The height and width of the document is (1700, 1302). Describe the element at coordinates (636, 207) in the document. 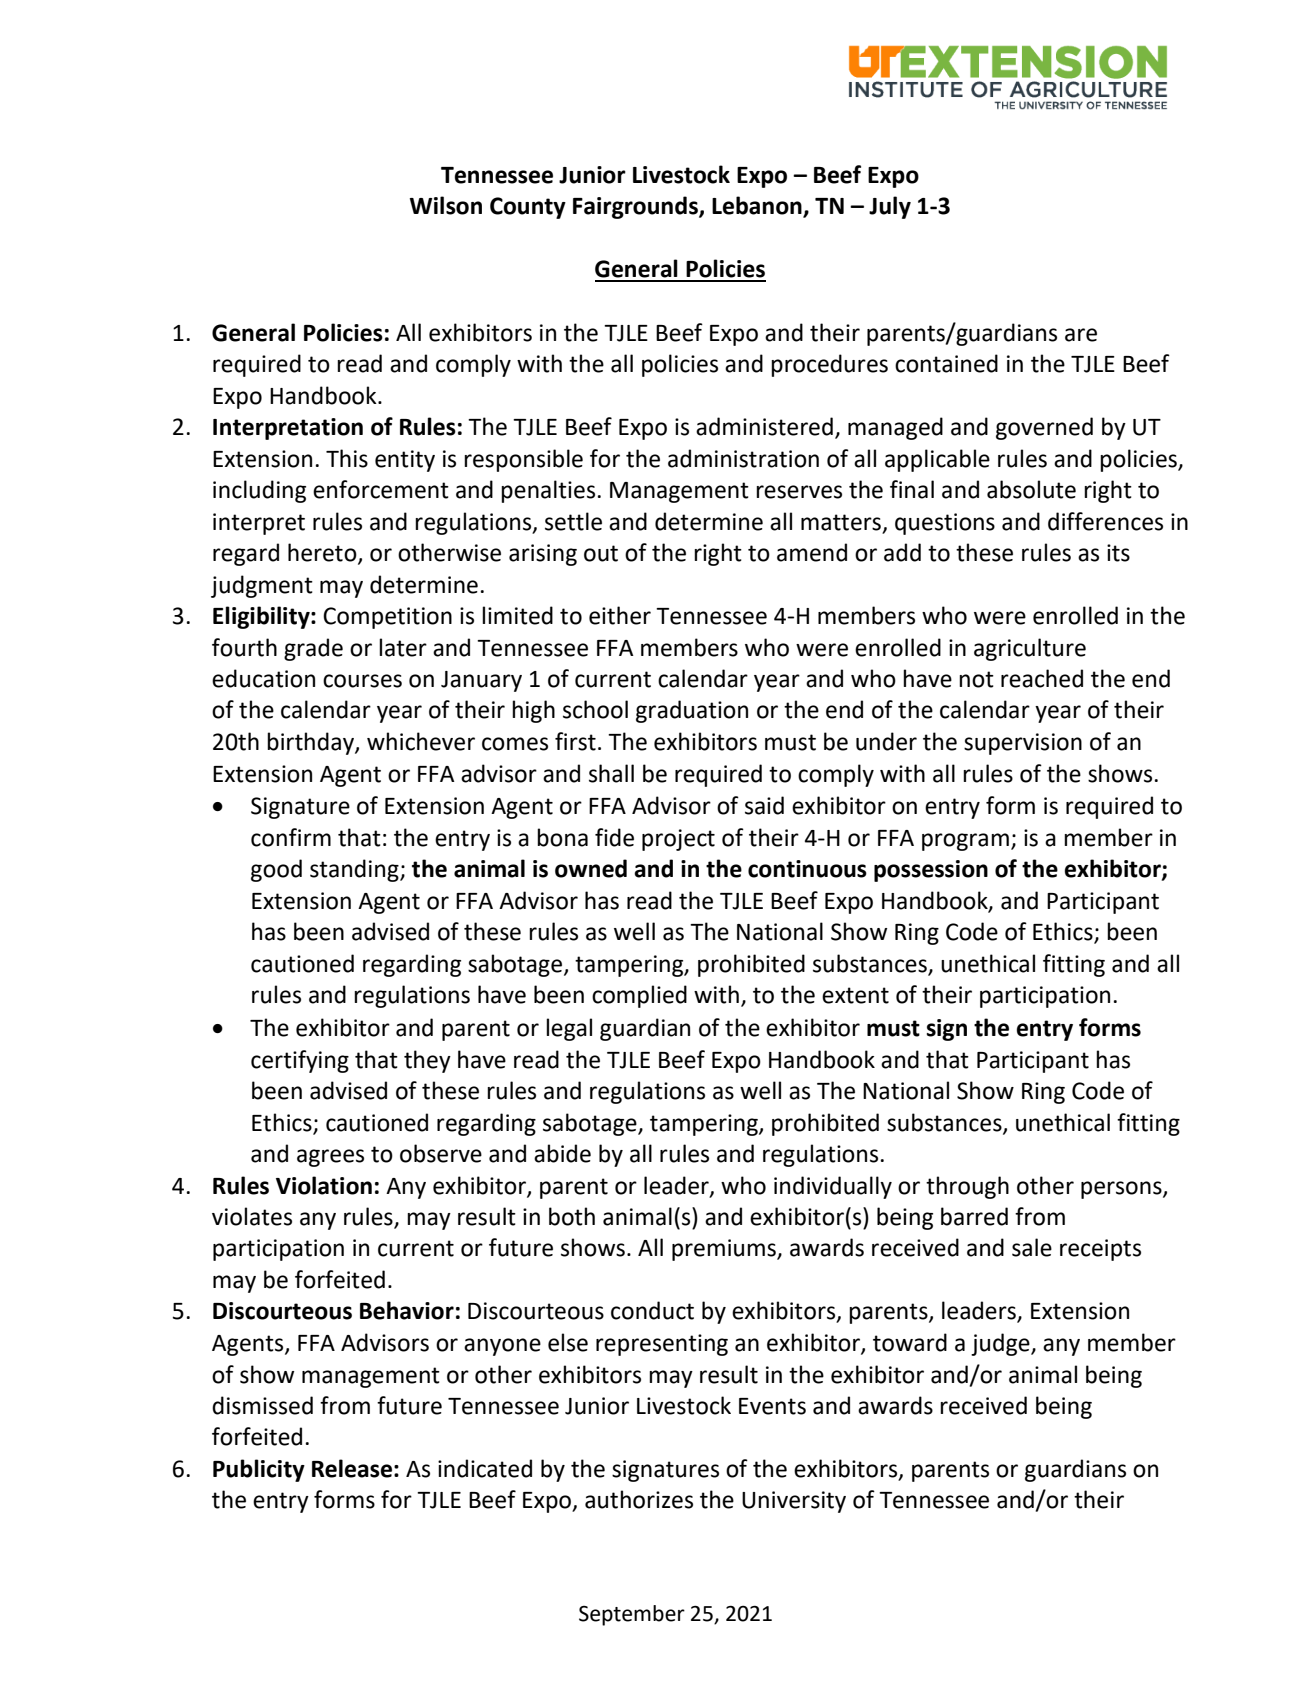

I see `Fairgrounds` at that location.
